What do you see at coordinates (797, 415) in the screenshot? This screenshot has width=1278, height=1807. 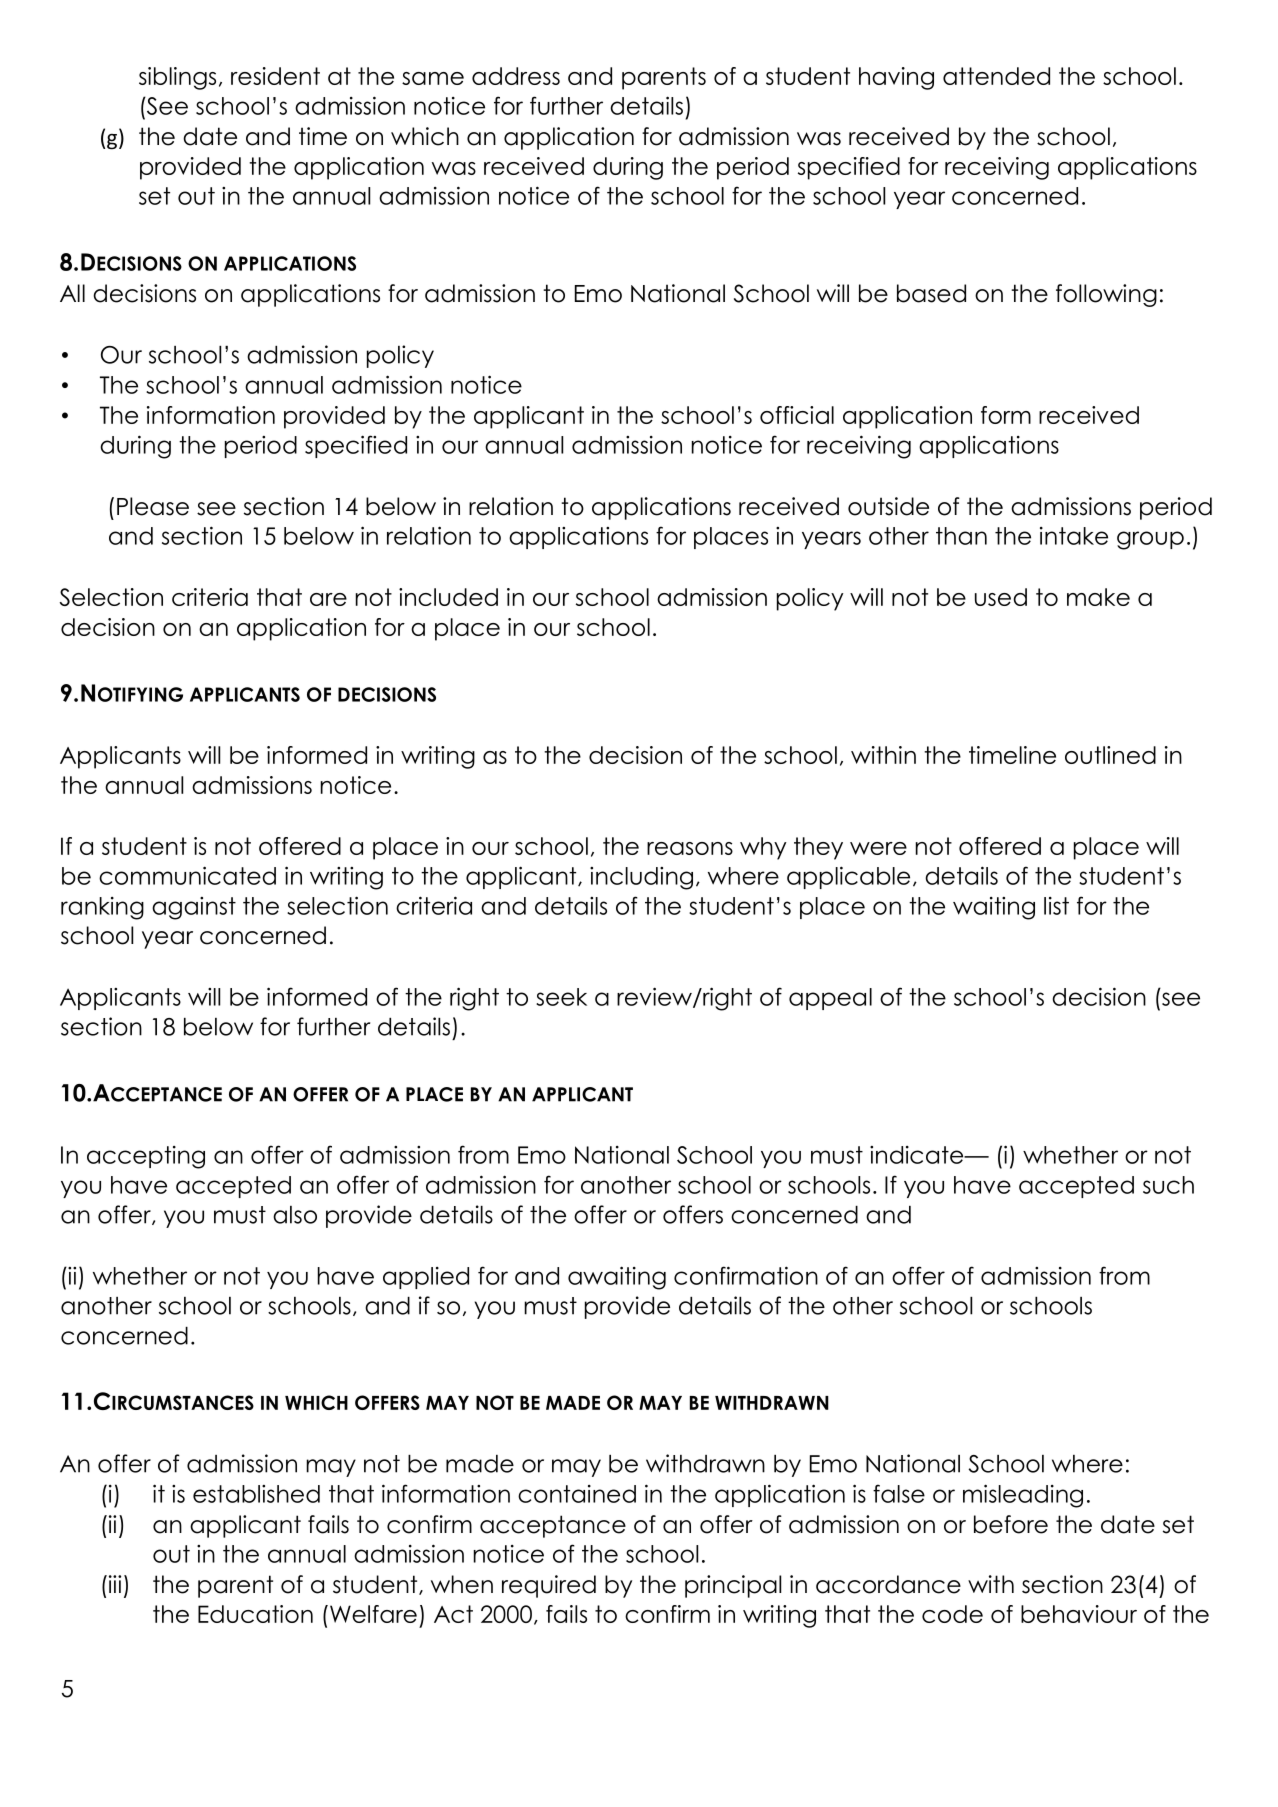 I see `official` at bounding box center [797, 415].
